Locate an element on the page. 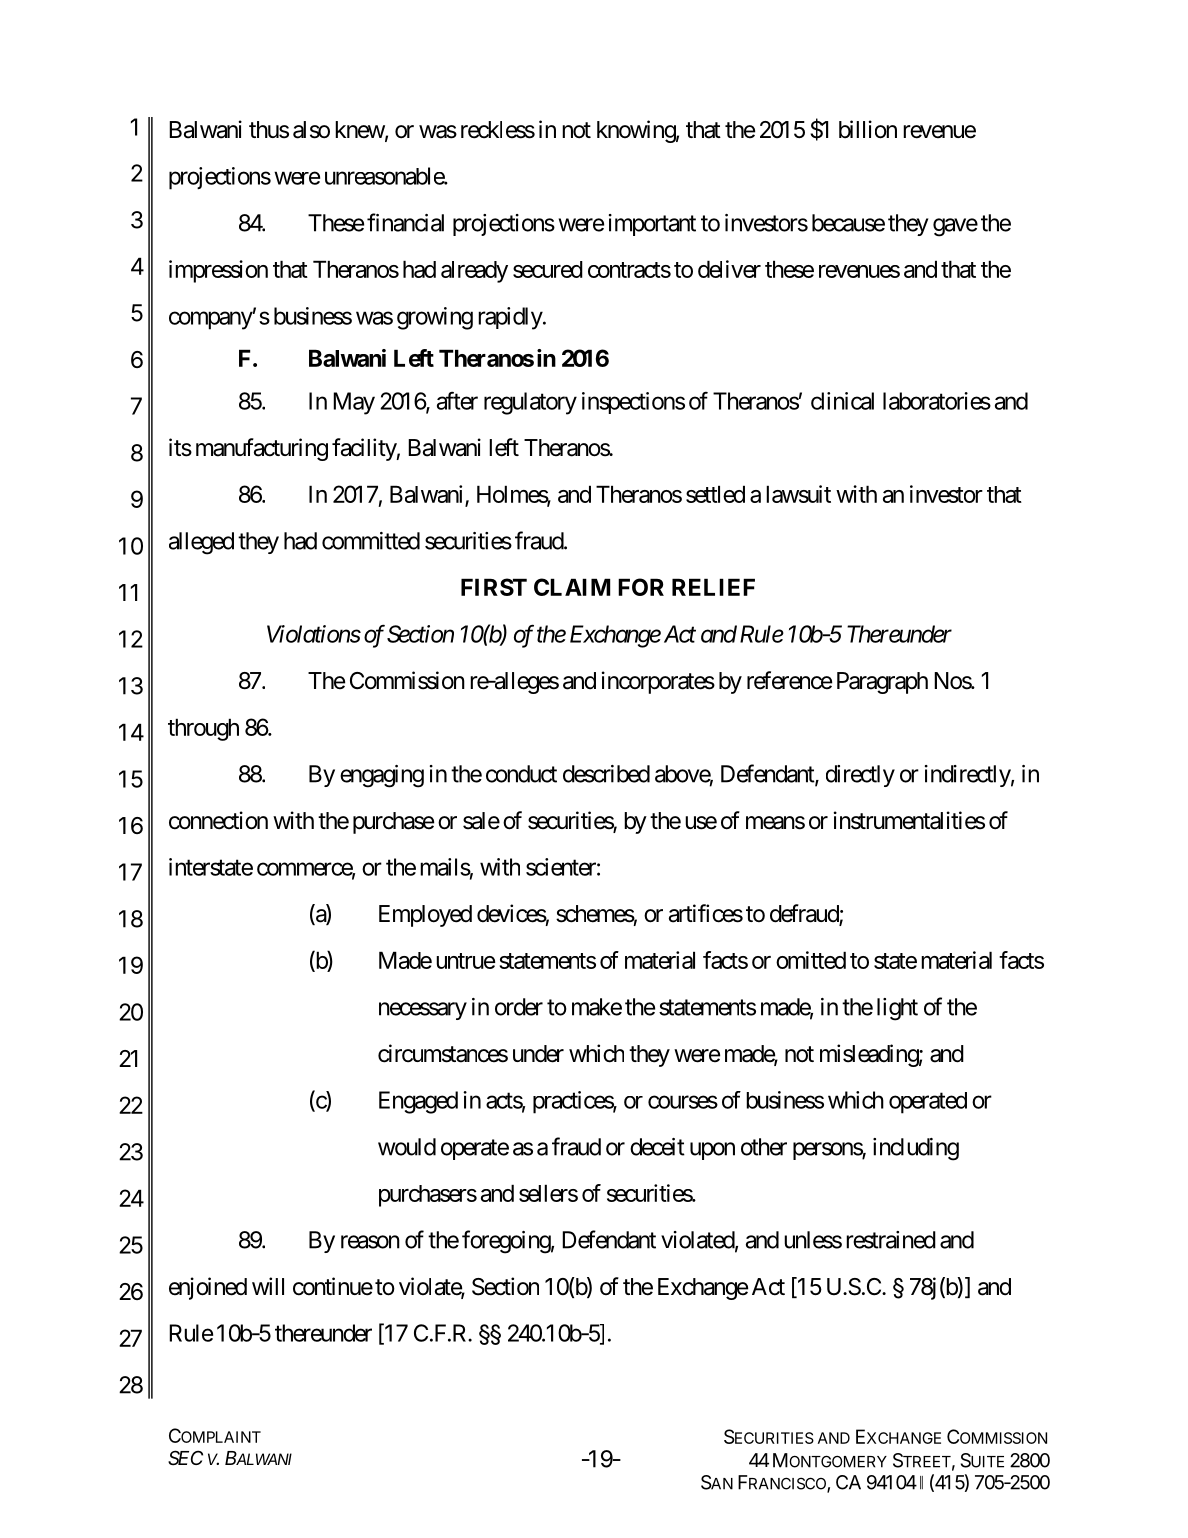 The height and width of the document is (1538, 1188). billion is located at coordinates (868, 129).
